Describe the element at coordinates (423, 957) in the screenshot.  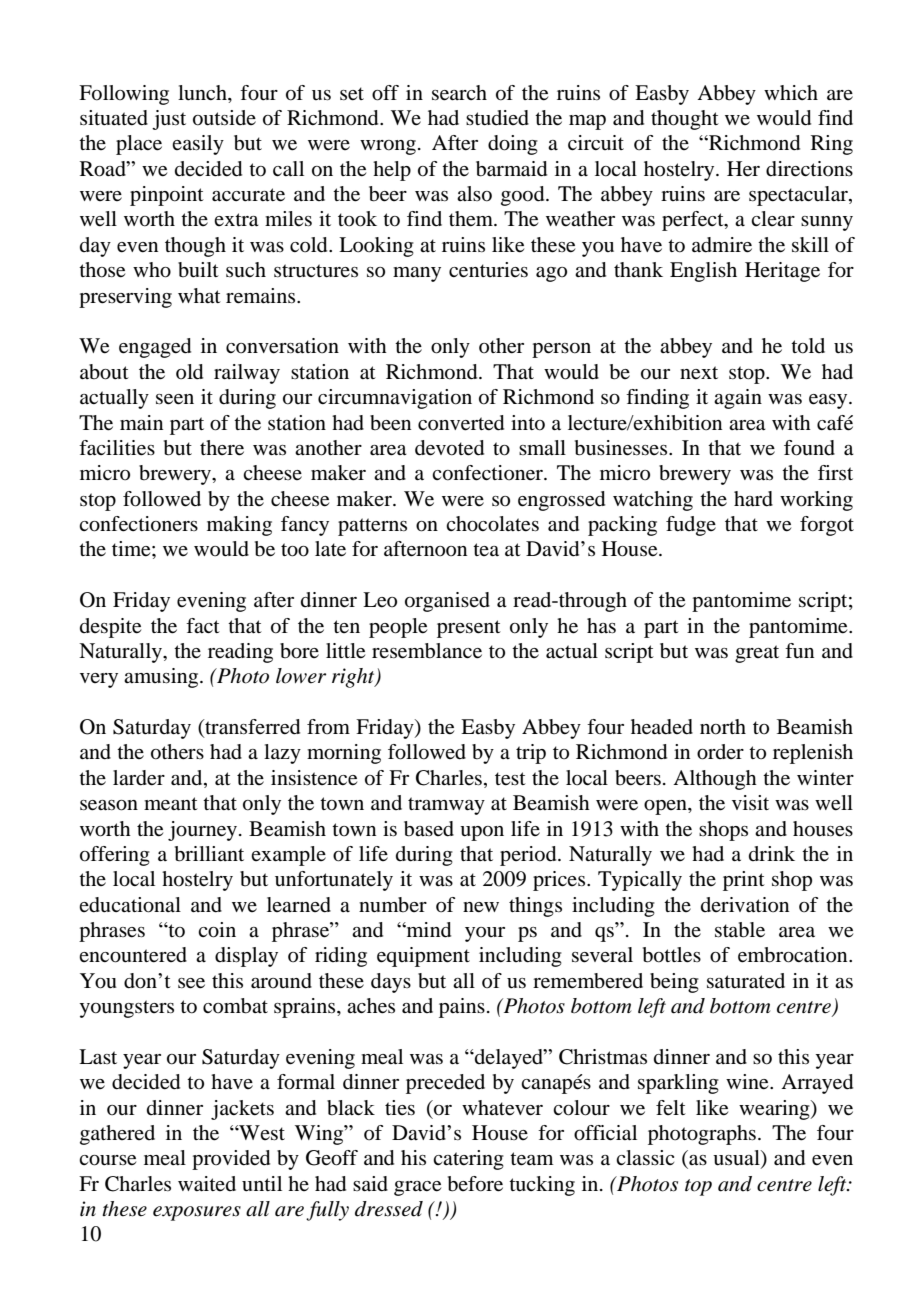
I see `equipment` at that location.
